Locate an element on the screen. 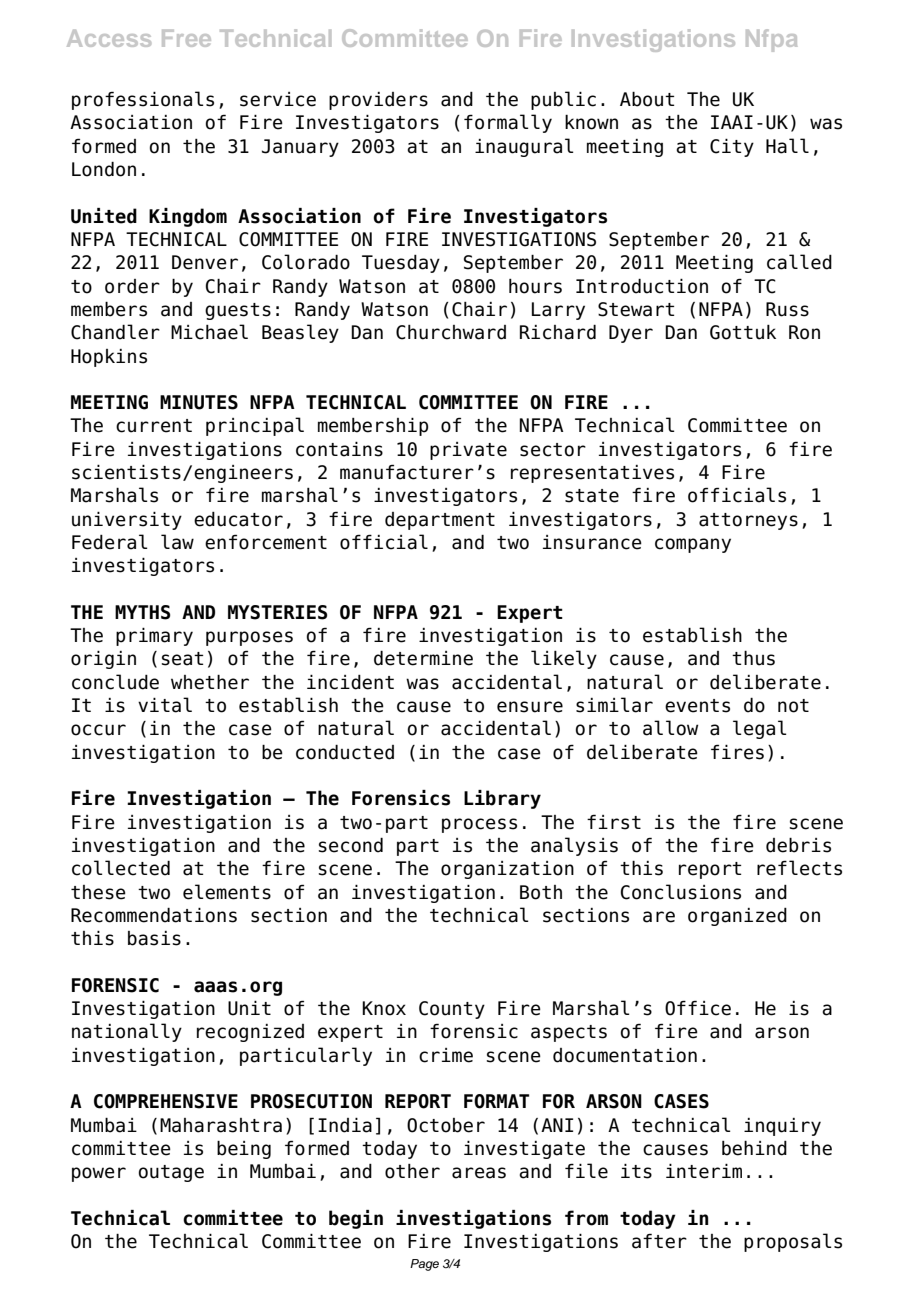  Free is located at coordinates (186, 38).
